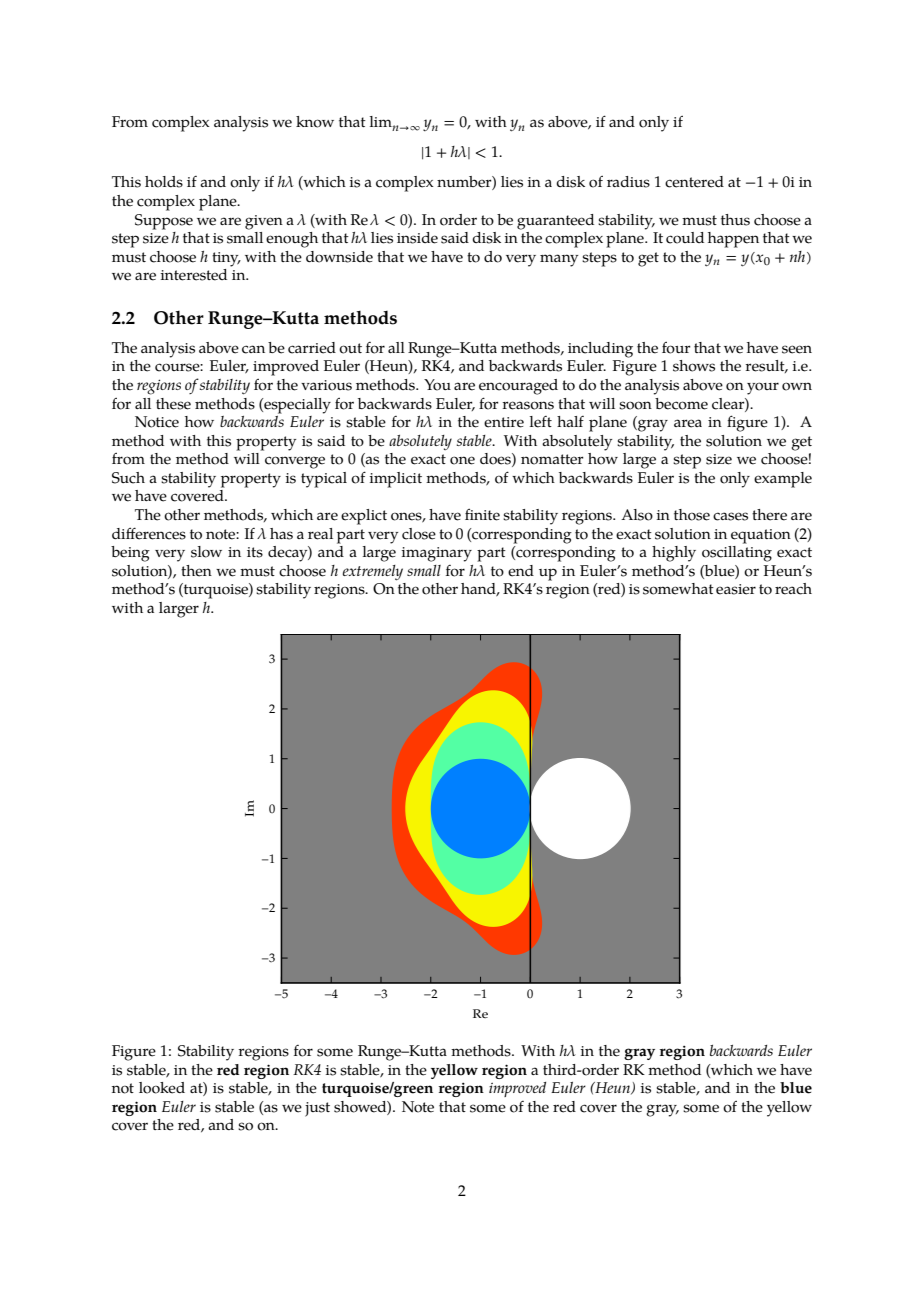  I want to click on looked, so click(162, 1088).
